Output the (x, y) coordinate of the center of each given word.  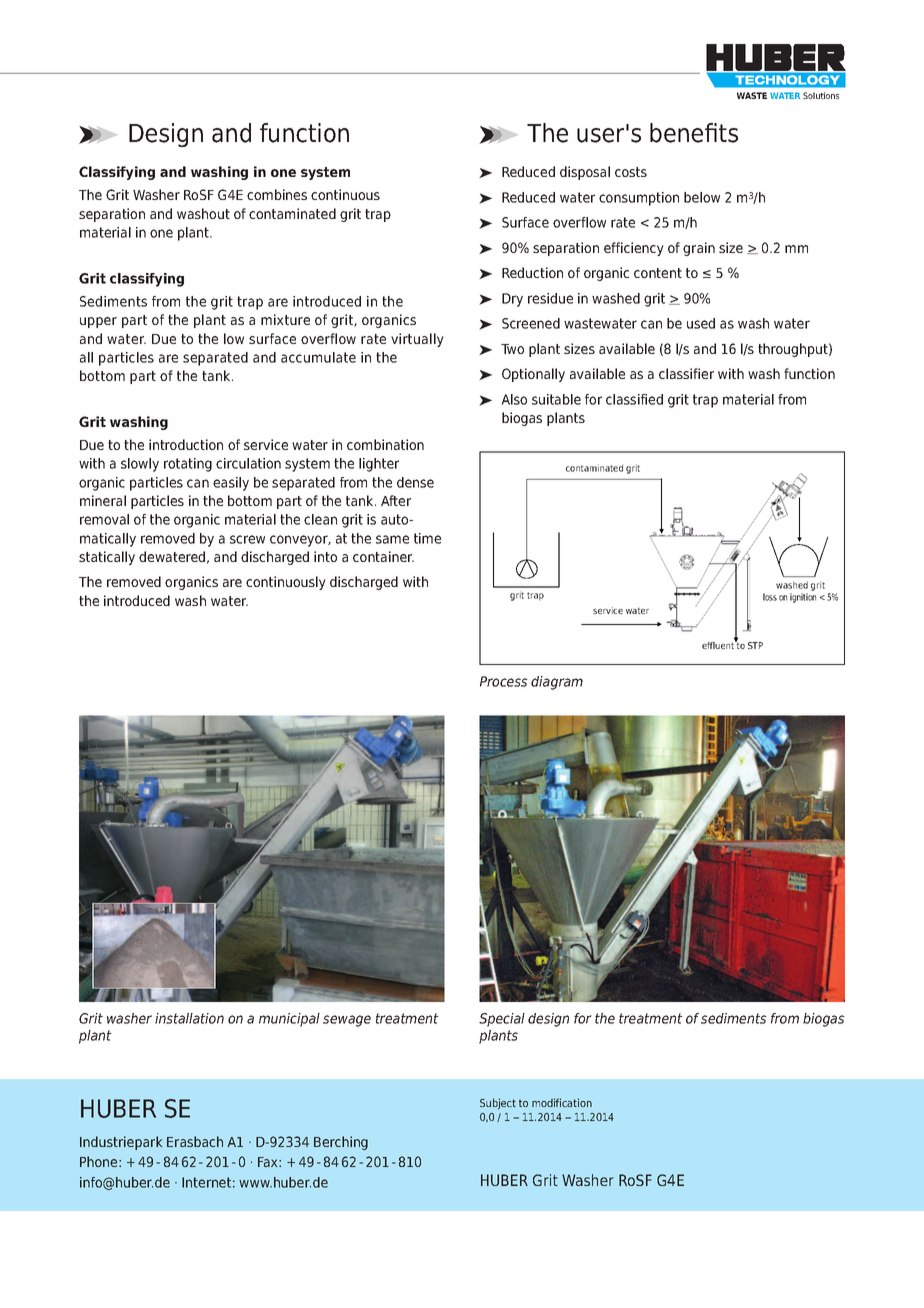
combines (277, 194)
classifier (686, 373)
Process (504, 681)
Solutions (821, 95)
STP (755, 645)
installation (189, 1018)
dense (415, 482)
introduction (186, 444)
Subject (498, 1104)
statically (107, 558)
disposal (585, 173)
